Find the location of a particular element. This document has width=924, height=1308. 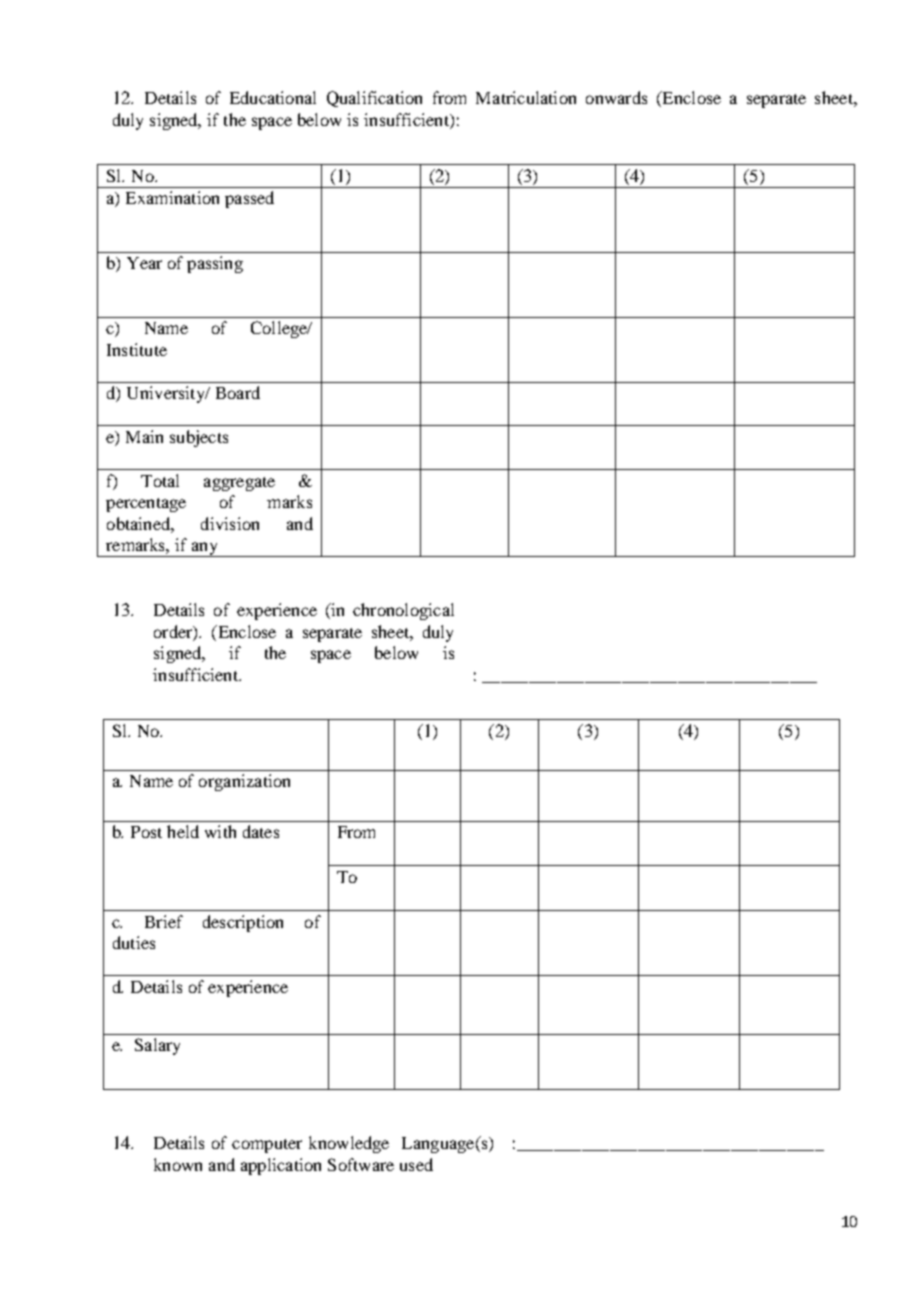

known is located at coordinates (178, 1164).
